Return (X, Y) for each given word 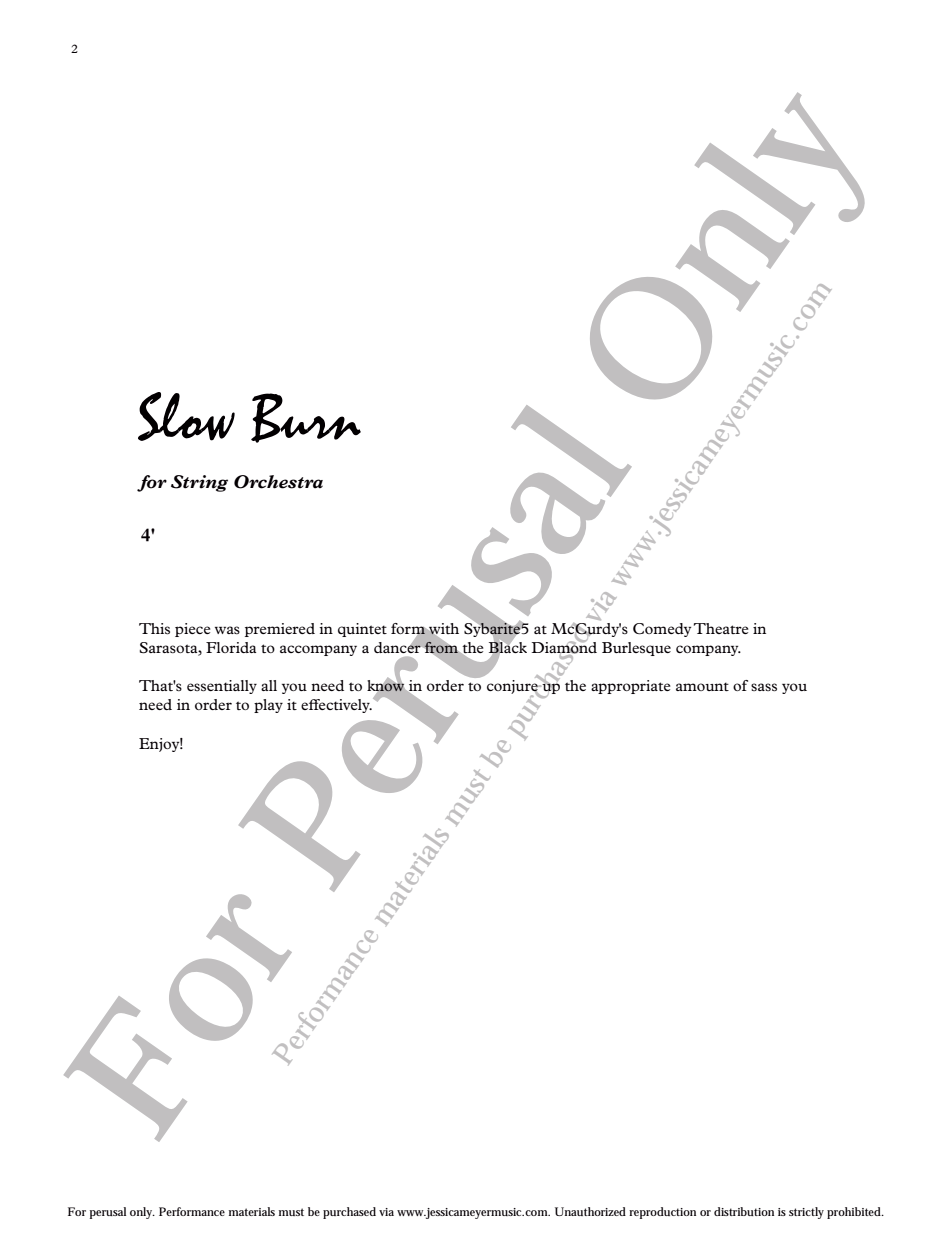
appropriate (631, 687)
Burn (306, 418)
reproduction (662, 1213)
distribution (744, 1211)
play (268, 706)
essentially (222, 687)
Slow (186, 416)
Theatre (721, 628)
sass (764, 687)
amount (702, 686)
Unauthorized (590, 1211)
